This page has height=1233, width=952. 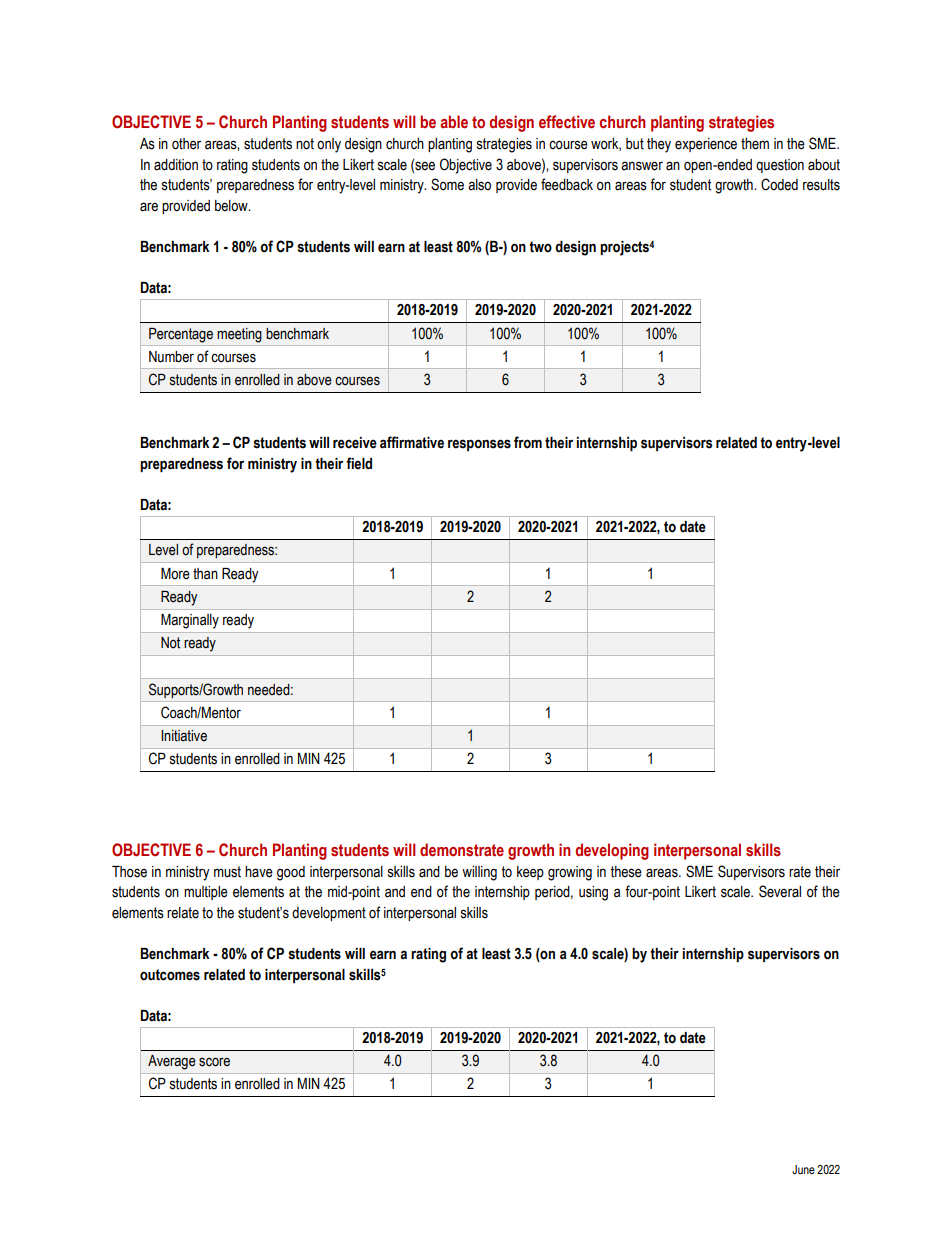 What do you see at coordinates (803, 1169) in the page?
I see `June` at bounding box center [803, 1169].
